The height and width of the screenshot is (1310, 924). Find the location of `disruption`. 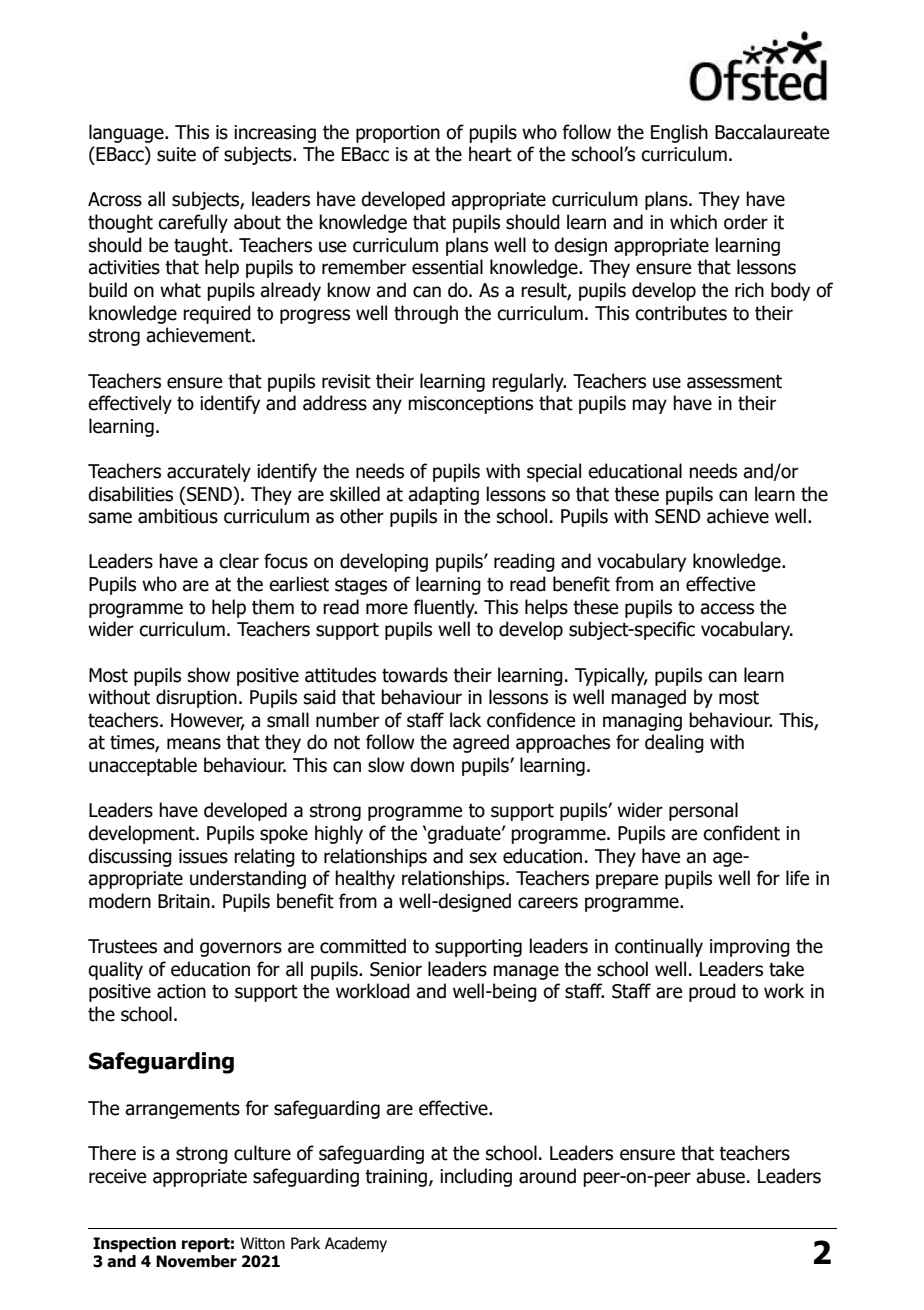

disruption is located at coordinates (196, 698).
